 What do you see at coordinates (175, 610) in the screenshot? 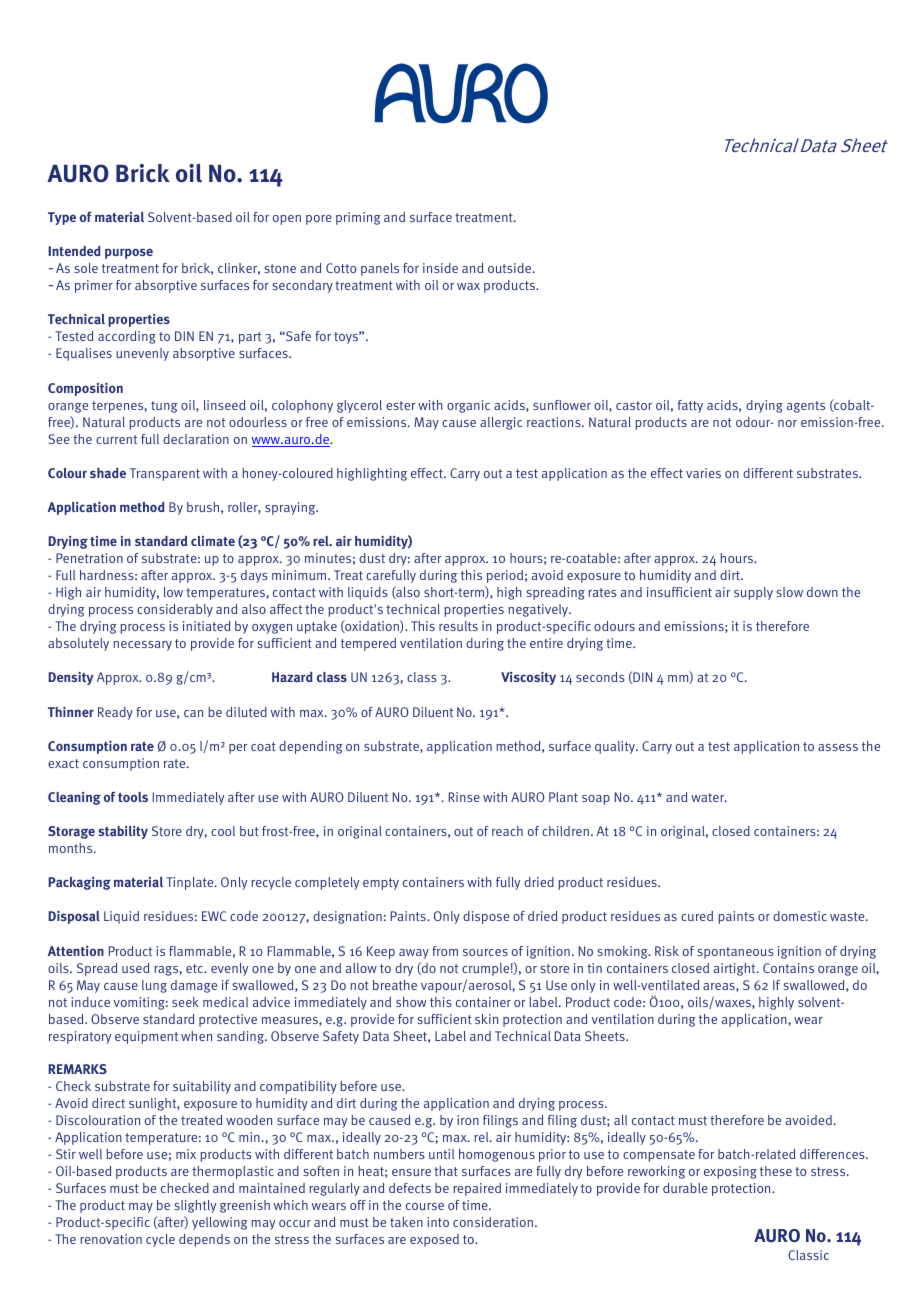
I see `considerably` at bounding box center [175, 610].
